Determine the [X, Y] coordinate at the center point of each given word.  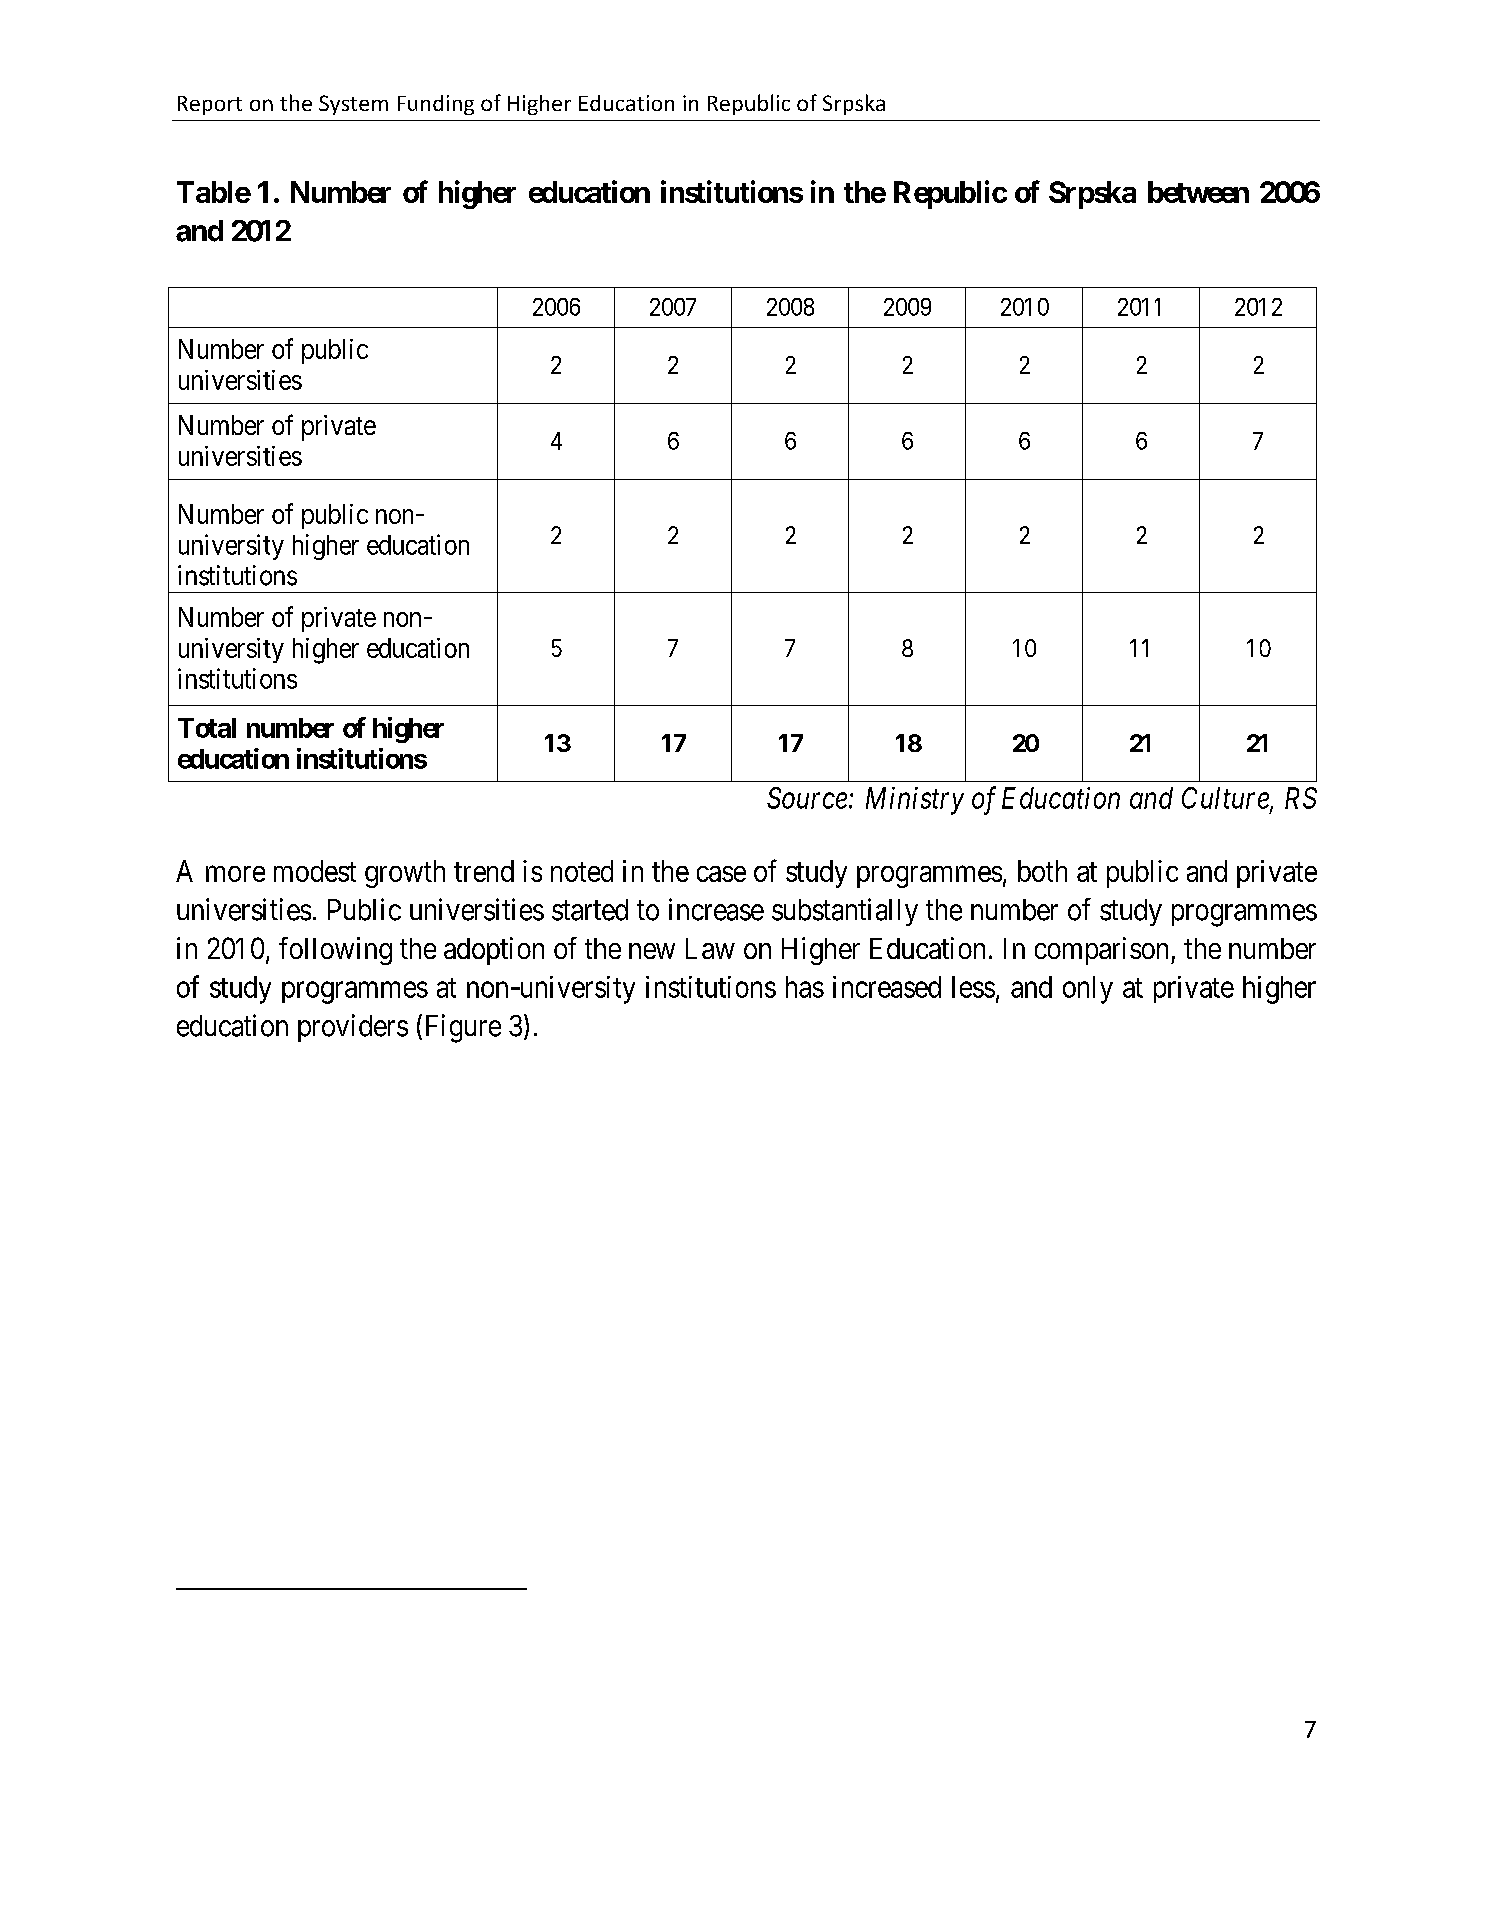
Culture [1226, 799]
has [805, 987]
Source [807, 798]
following [335, 951]
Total [207, 728]
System [353, 105]
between [1198, 192]
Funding [436, 105]
